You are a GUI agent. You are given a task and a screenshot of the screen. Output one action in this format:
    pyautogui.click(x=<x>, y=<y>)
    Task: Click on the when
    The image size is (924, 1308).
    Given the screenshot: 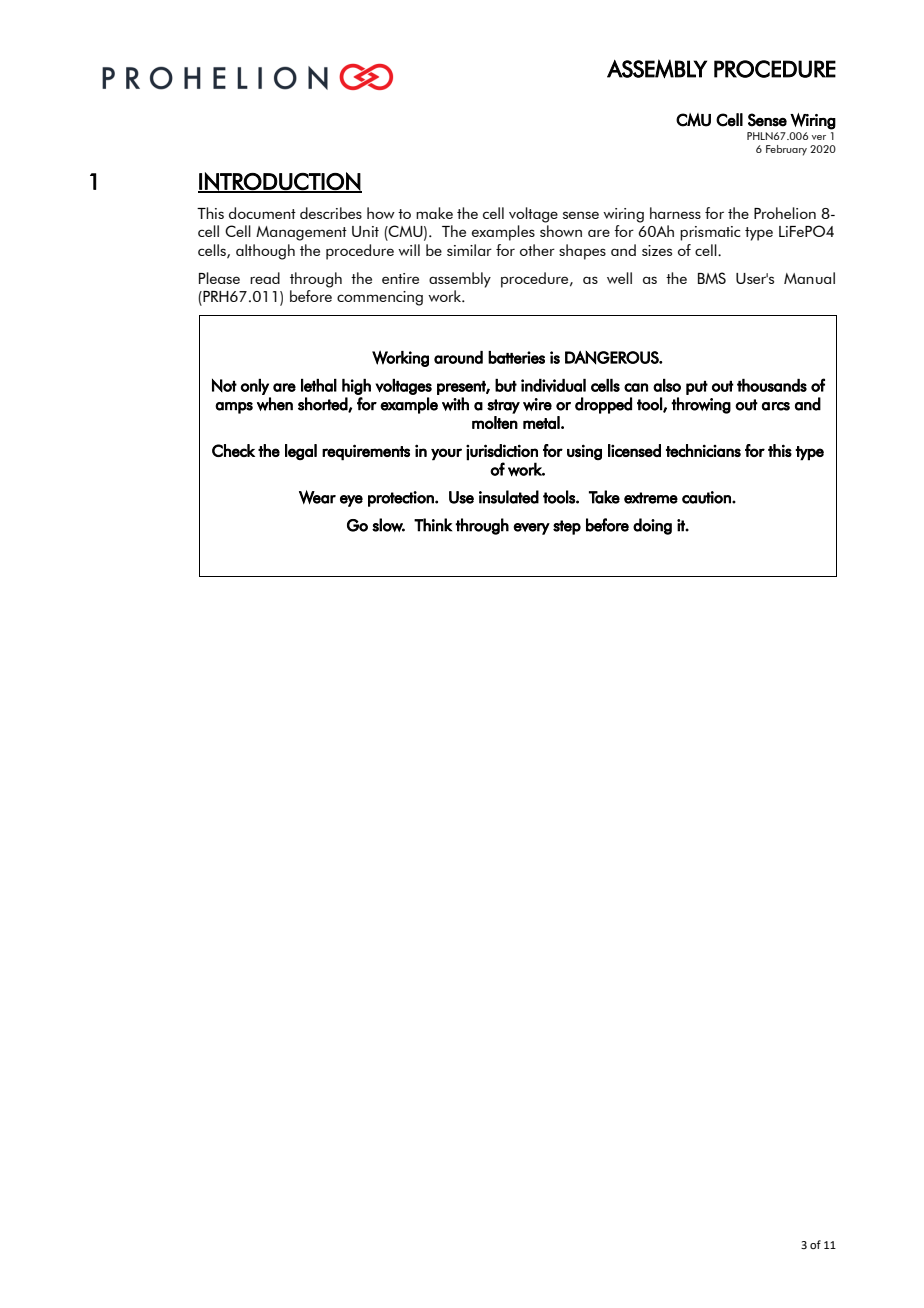 What is the action you would take?
    pyautogui.click(x=275, y=404)
